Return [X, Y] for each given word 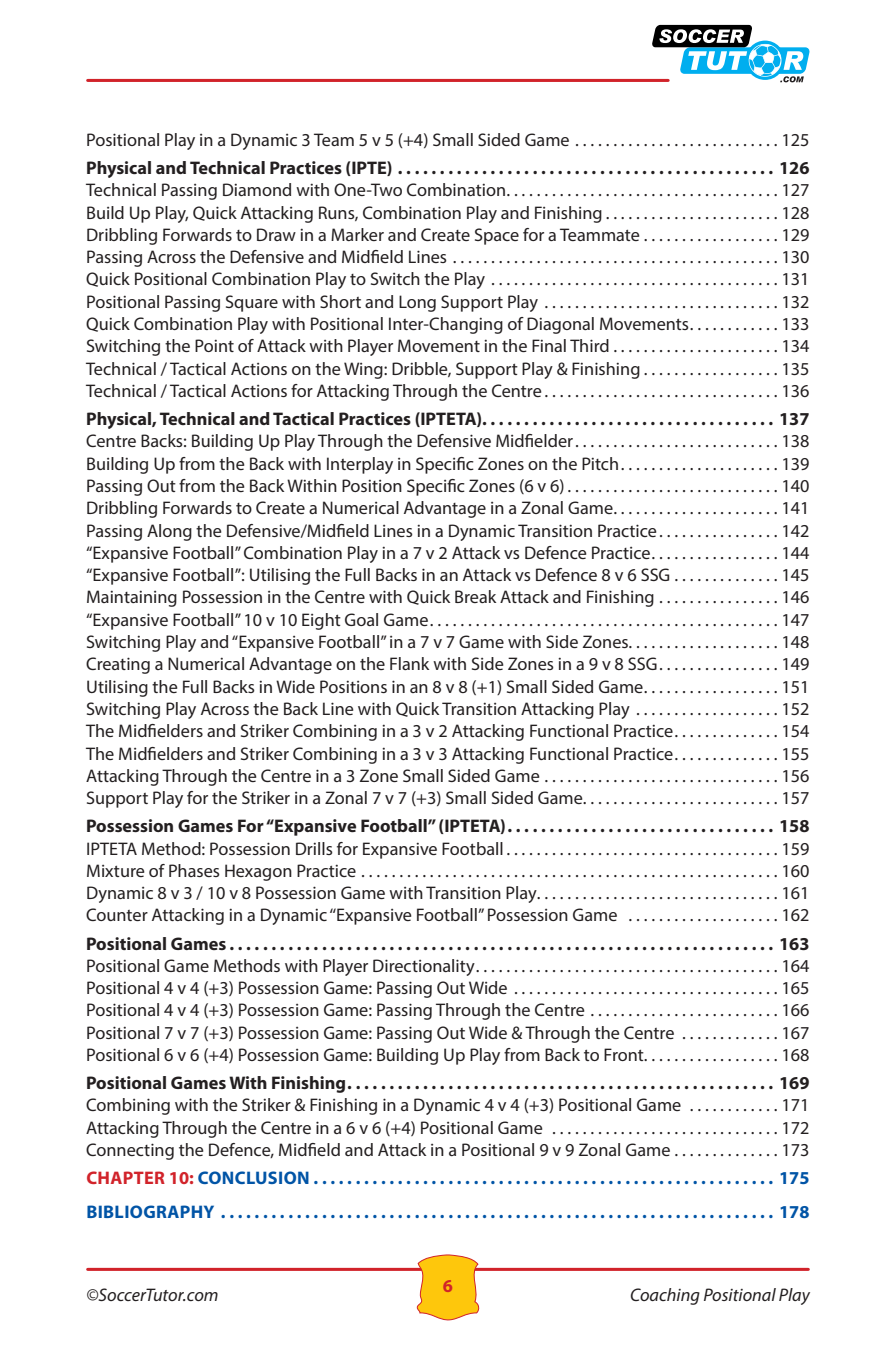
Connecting [130, 1151]
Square [252, 303]
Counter [117, 914]
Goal [361, 619]
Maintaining [132, 598]
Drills [314, 848]
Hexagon [258, 872]
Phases [194, 870]
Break [475, 596]
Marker [357, 234]
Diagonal [560, 325]
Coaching [665, 1296]
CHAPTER [126, 1177]
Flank [409, 663]
